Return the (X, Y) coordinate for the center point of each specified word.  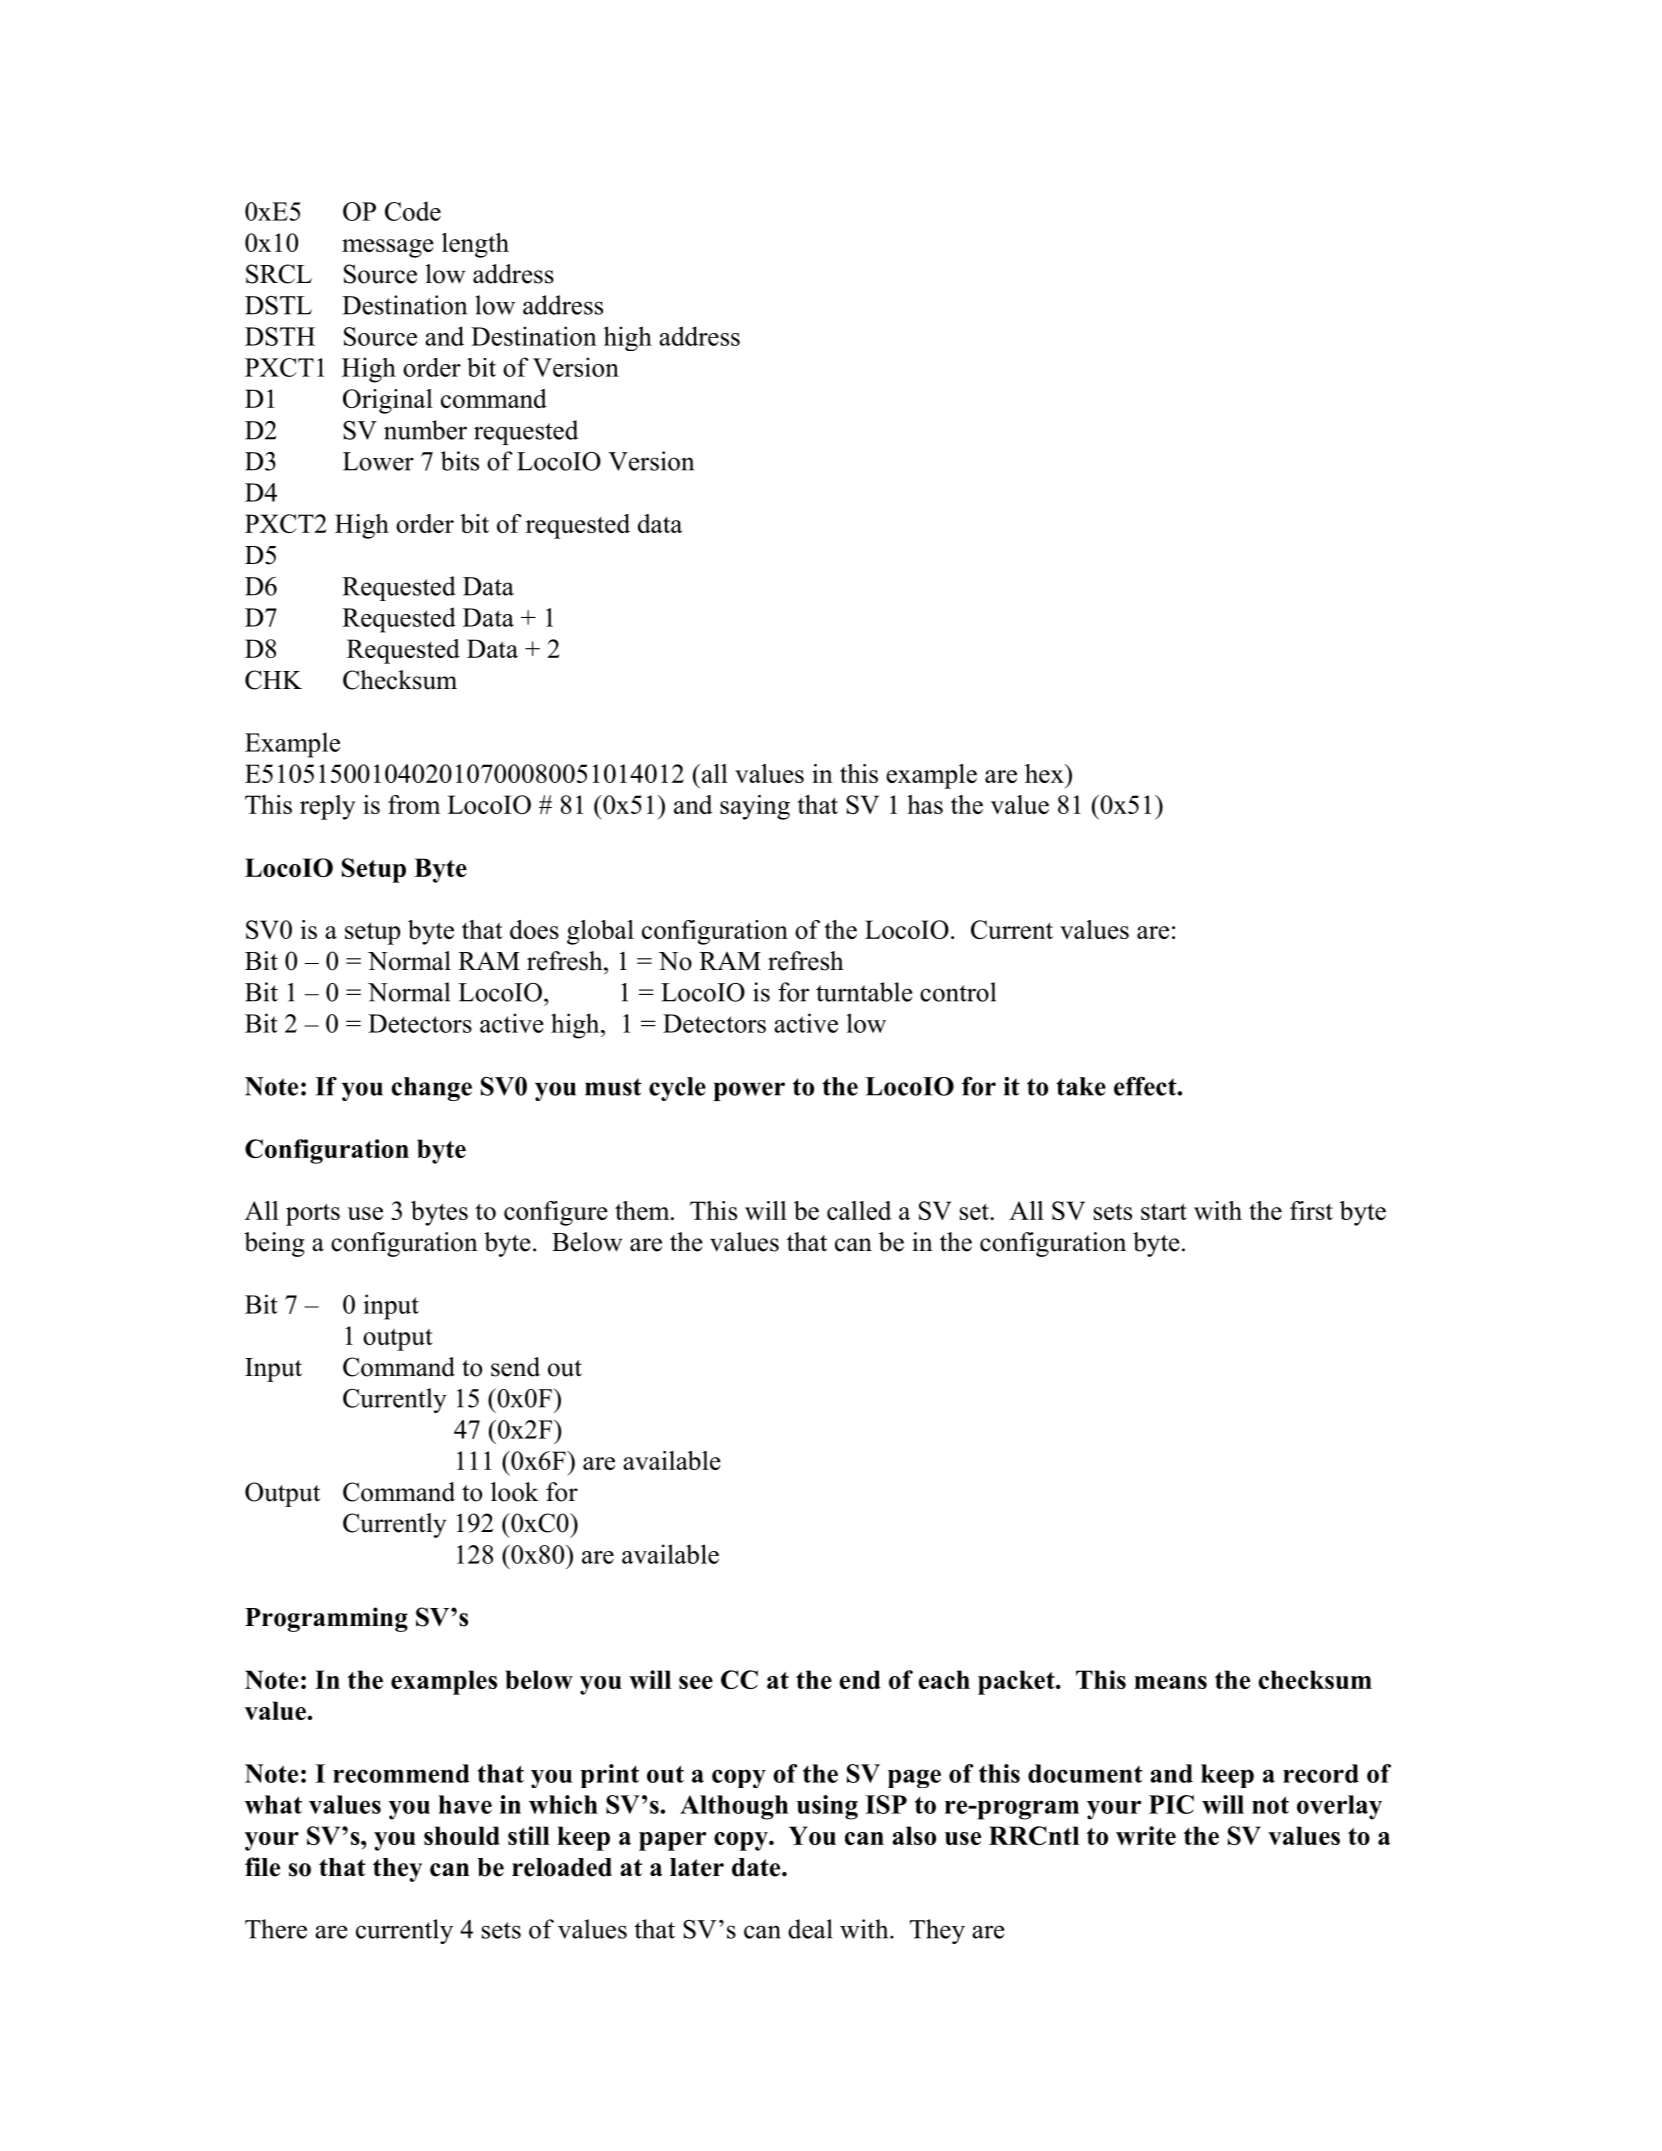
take (1081, 1086)
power (749, 1091)
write (1146, 1835)
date (757, 1867)
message (388, 248)
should (462, 1835)
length (475, 245)
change (431, 1089)
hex (1045, 773)
